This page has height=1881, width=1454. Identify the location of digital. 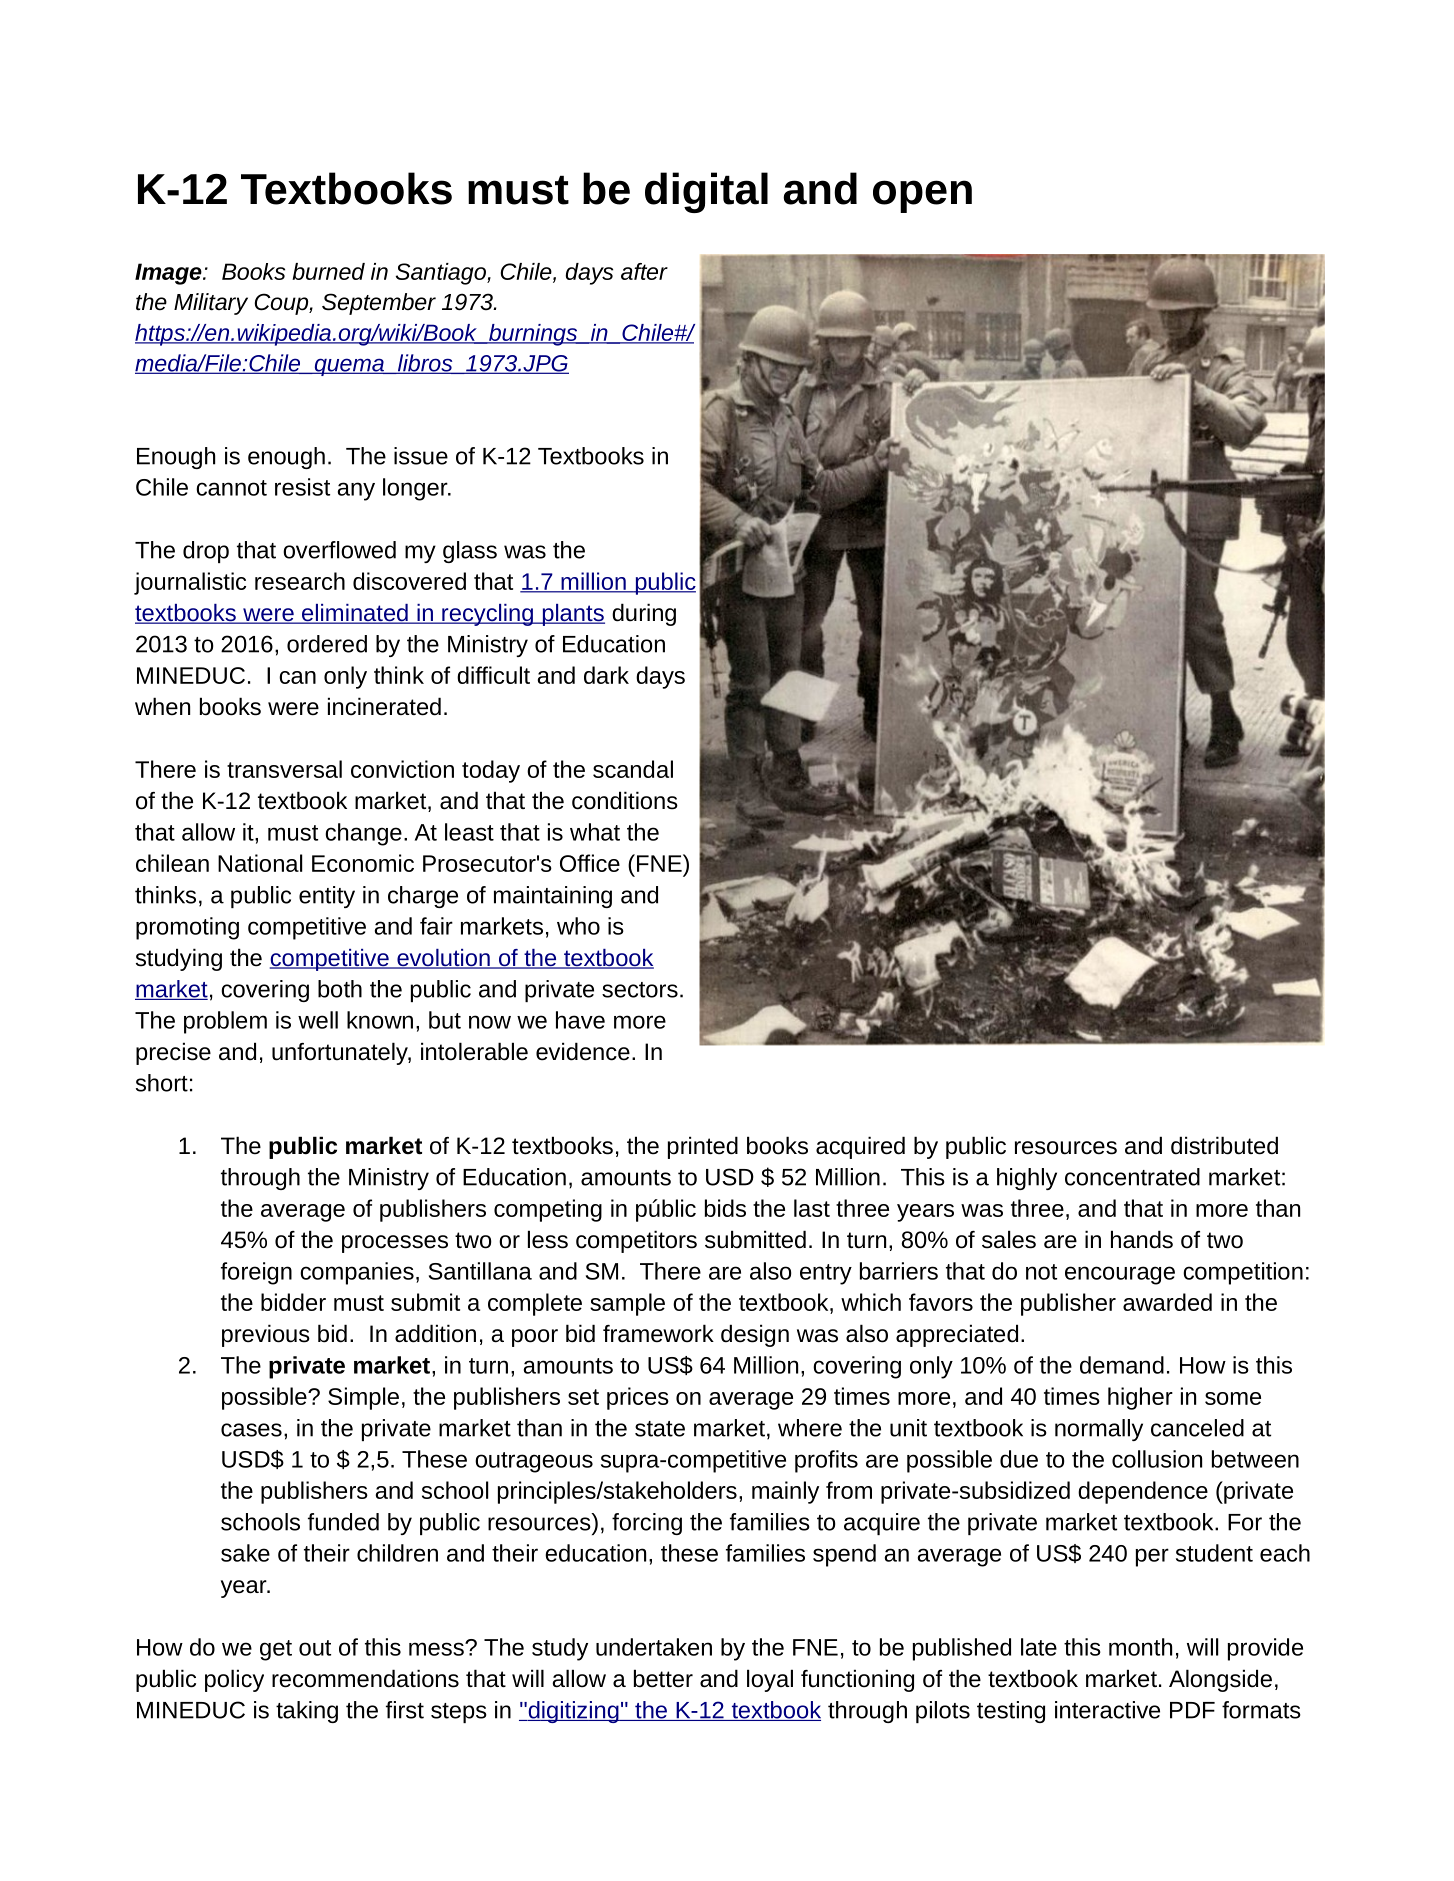
(706, 192).
